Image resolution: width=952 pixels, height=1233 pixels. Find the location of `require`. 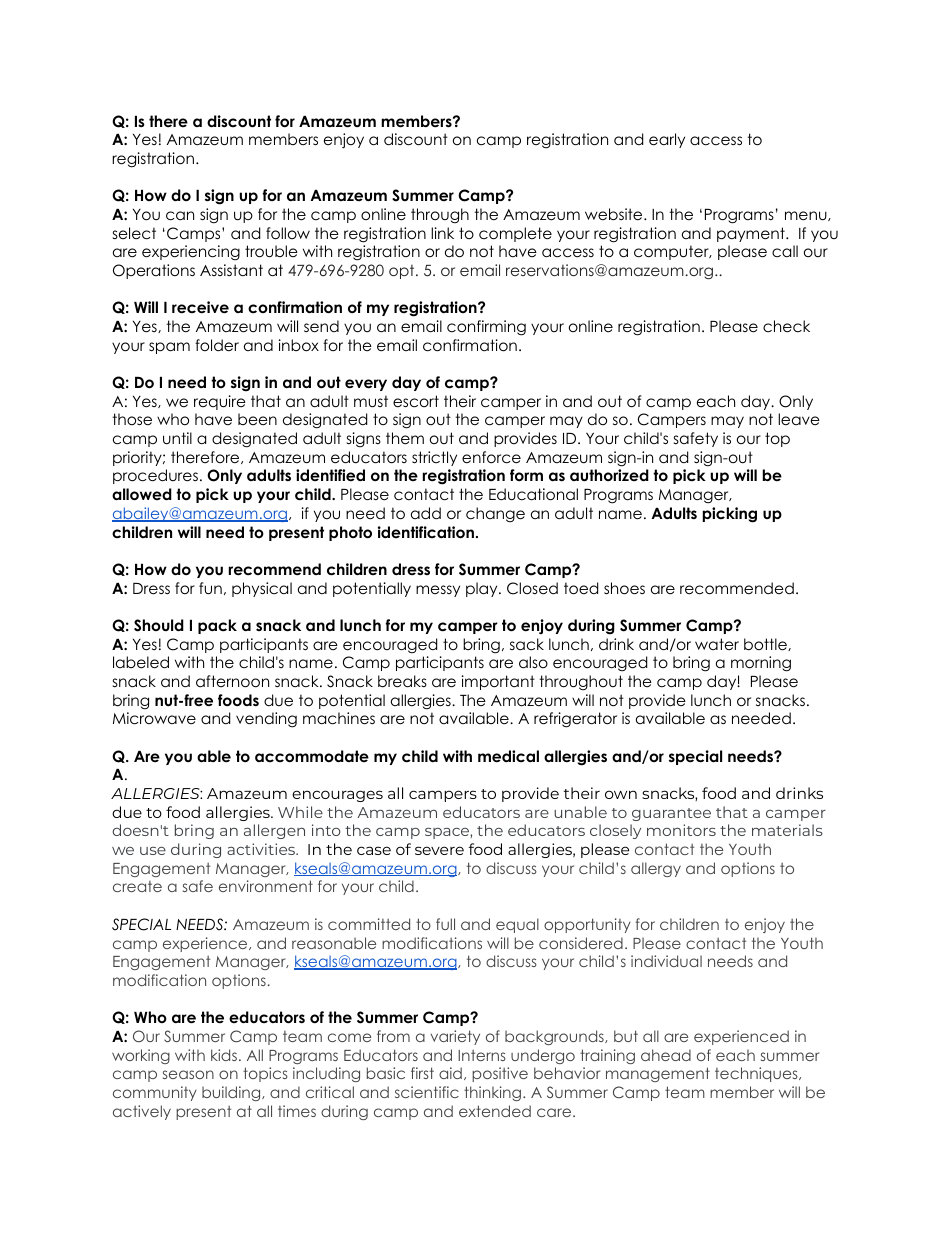

require is located at coordinates (220, 402).
